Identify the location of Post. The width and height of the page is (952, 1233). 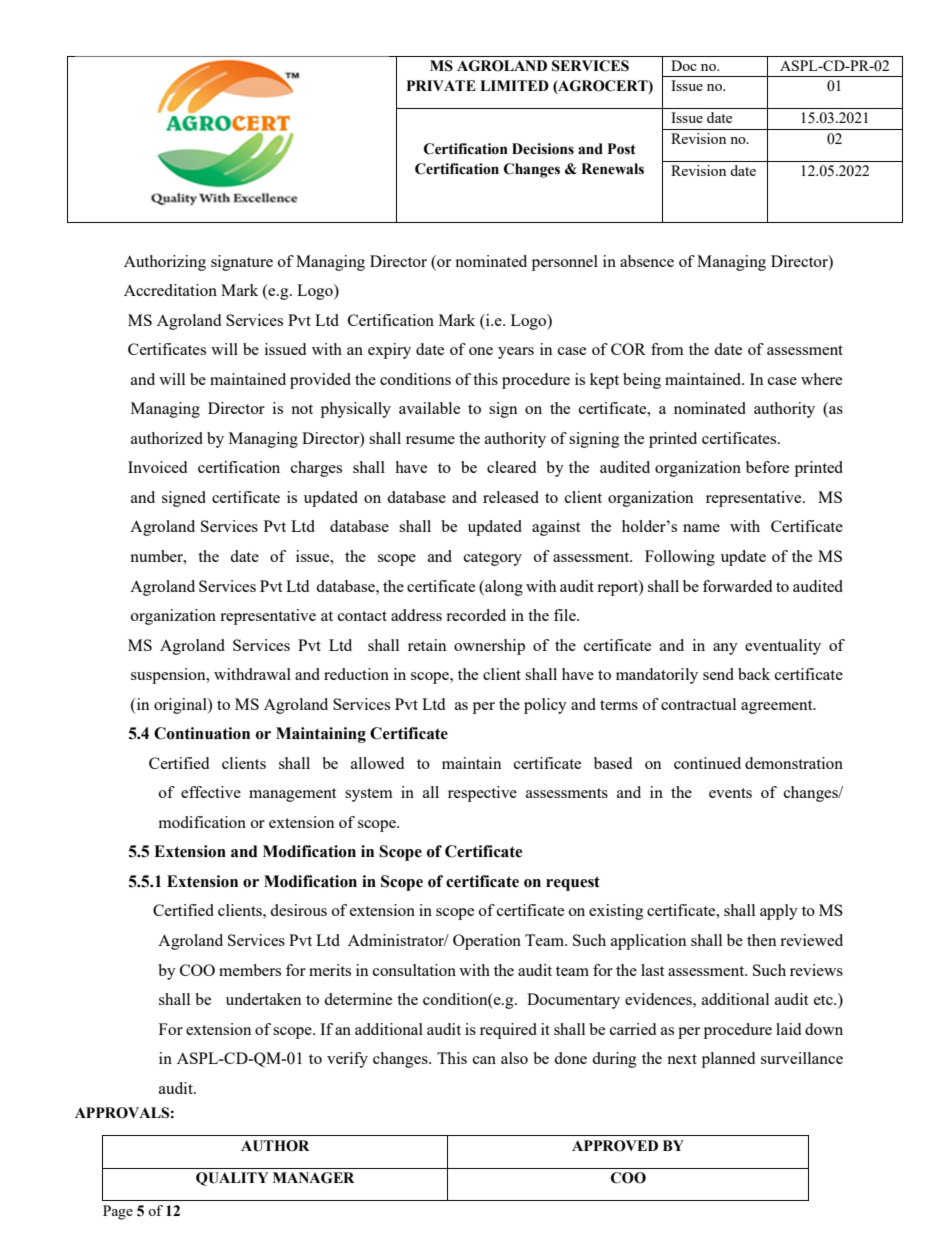
(622, 149).
